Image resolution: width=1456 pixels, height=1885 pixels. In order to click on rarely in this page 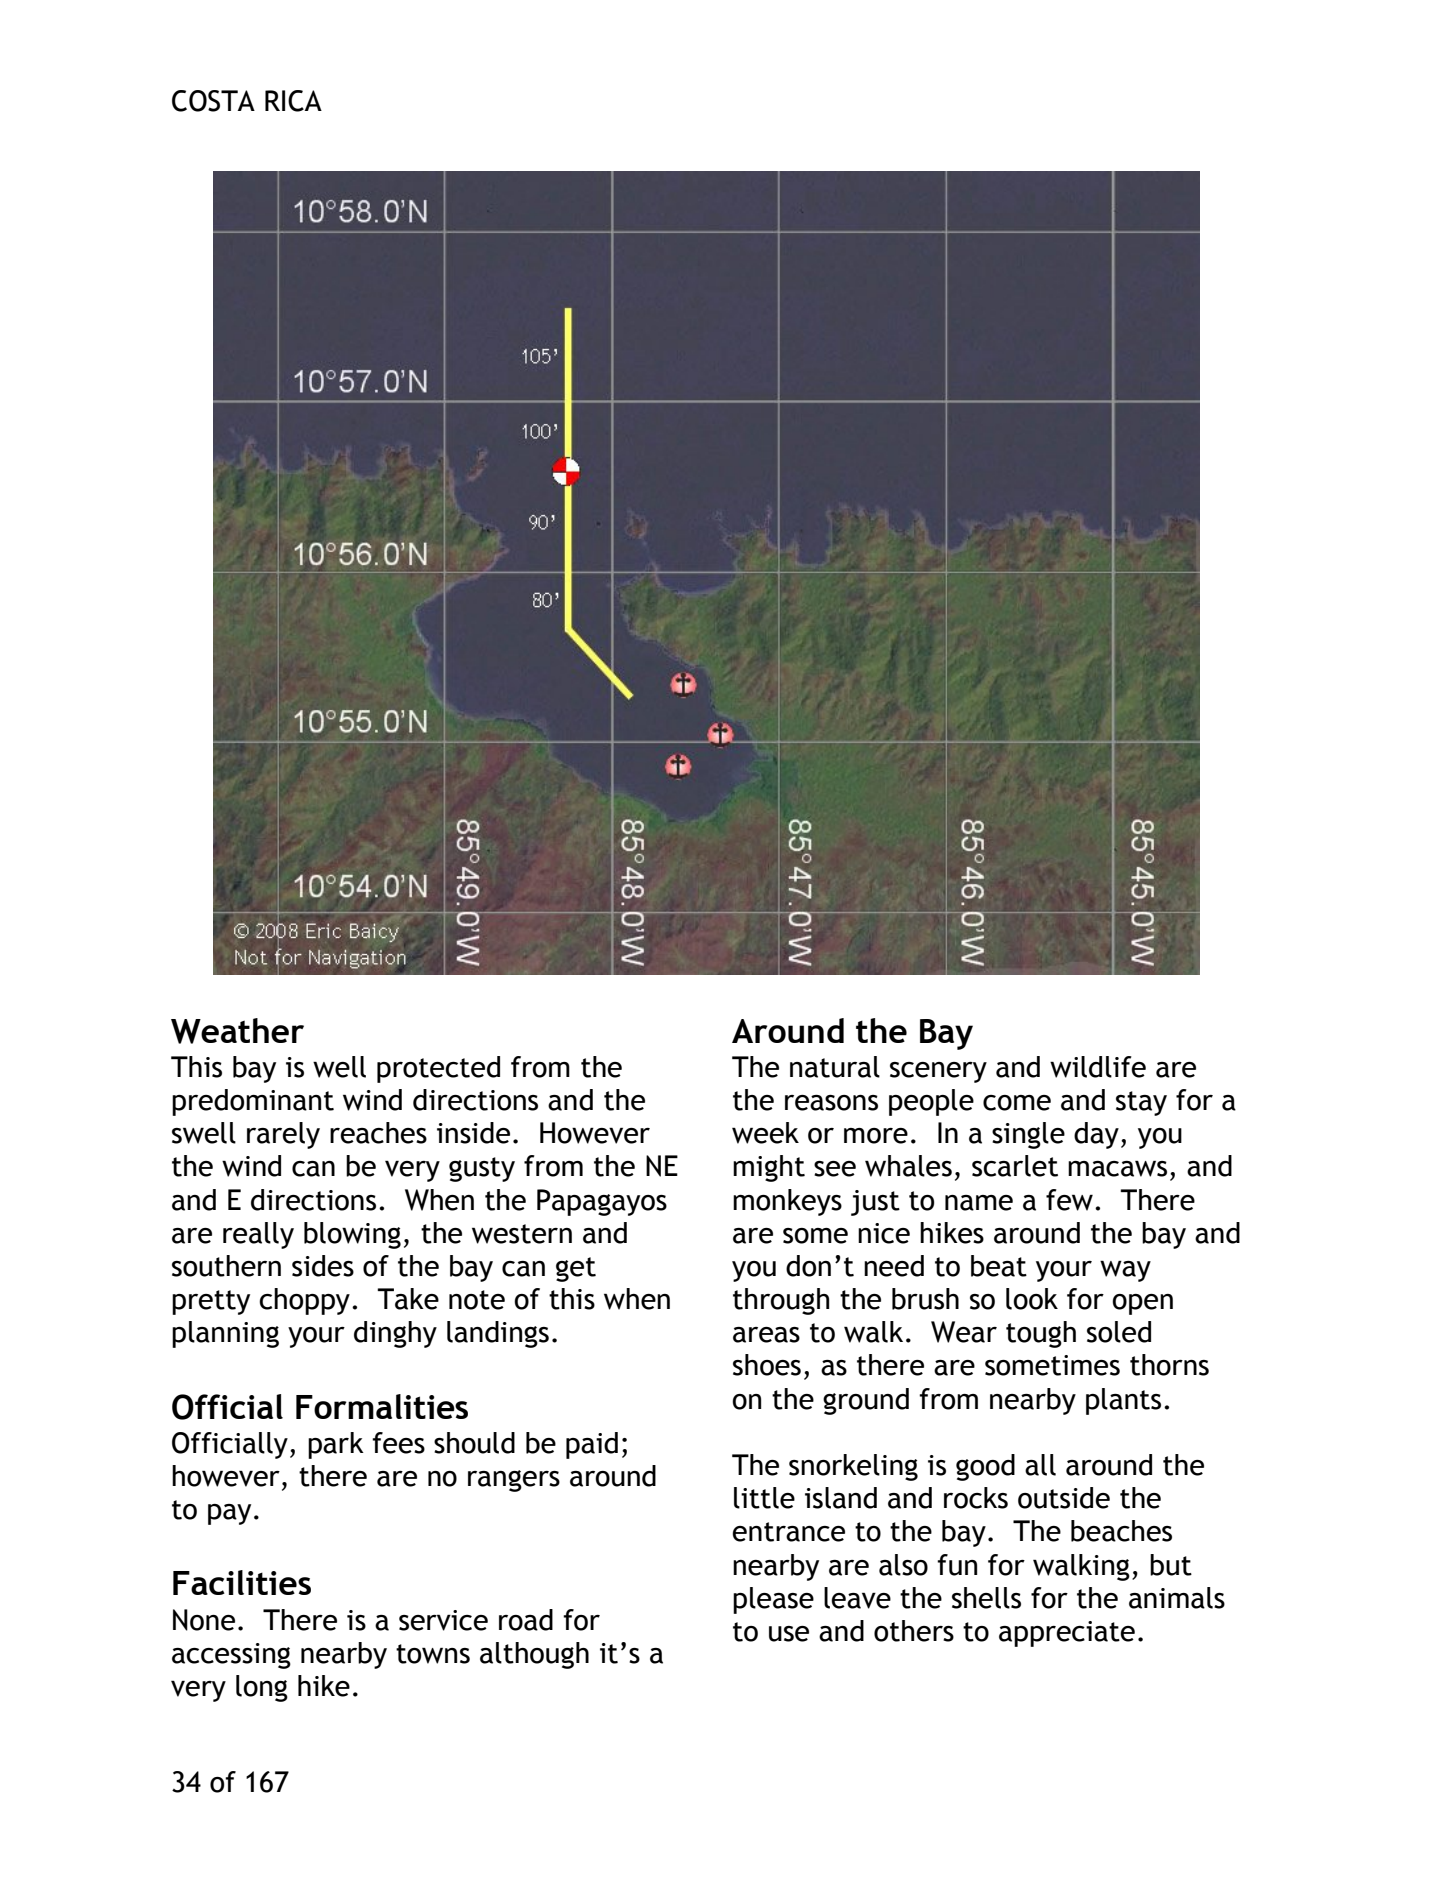, I will do `click(283, 1135)`.
